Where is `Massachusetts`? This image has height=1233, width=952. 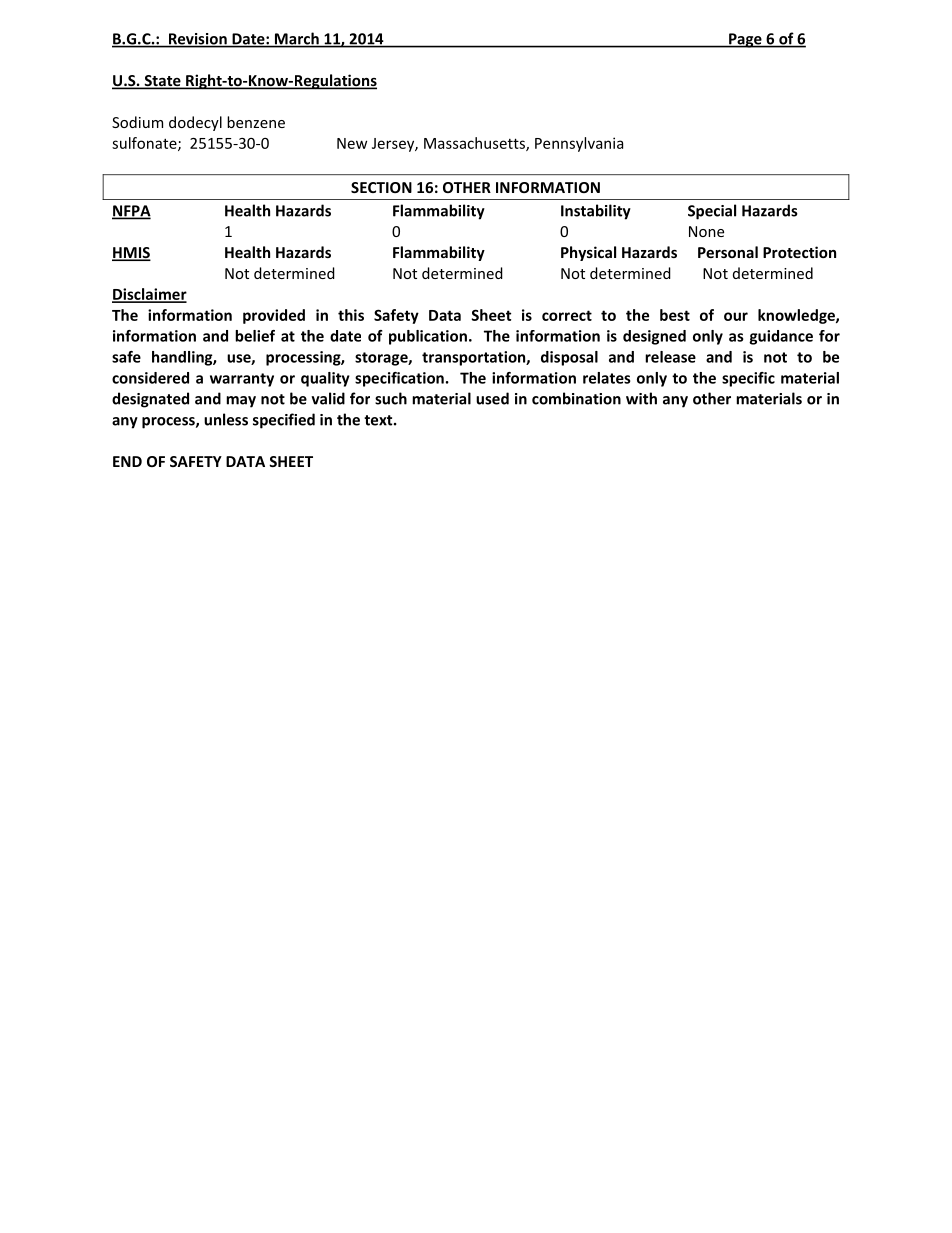 Massachusetts is located at coordinates (475, 144).
